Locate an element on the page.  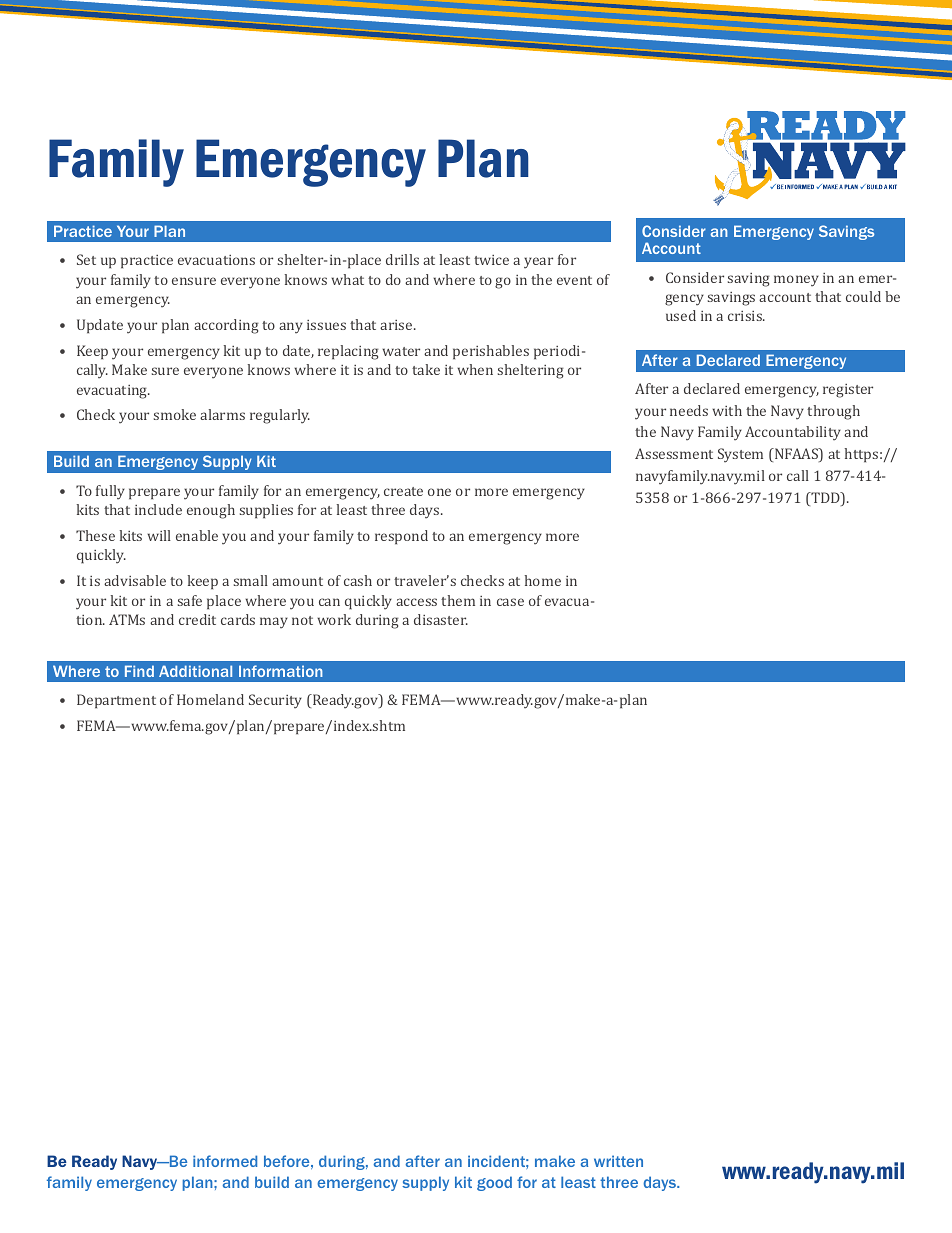
Department is located at coordinates (116, 701).
